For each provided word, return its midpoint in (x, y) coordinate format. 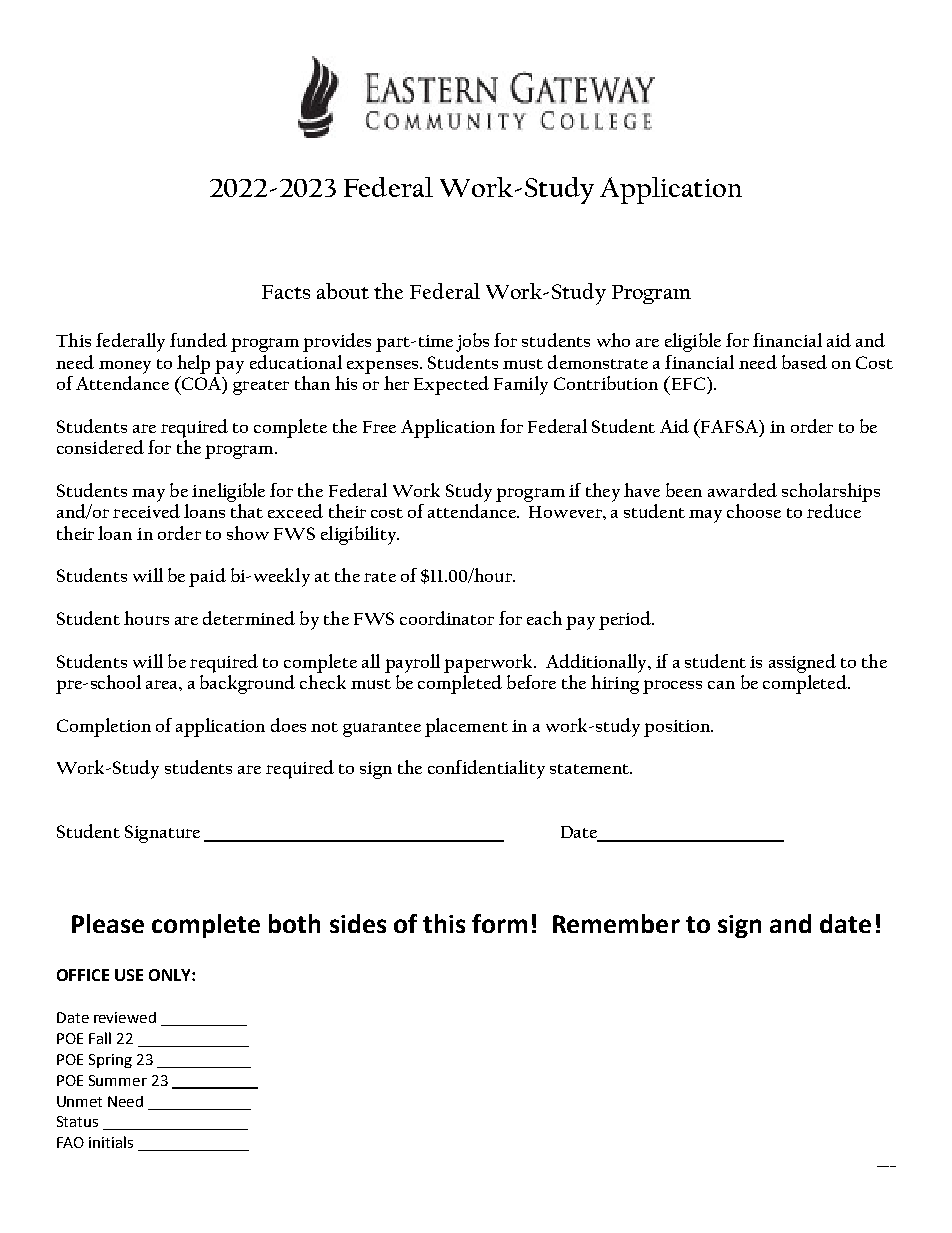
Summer (118, 1080)
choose (754, 511)
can (721, 685)
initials (111, 1142)
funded (198, 340)
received (146, 511)
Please (108, 923)
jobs (472, 342)
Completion (104, 727)
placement (466, 727)
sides (358, 923)
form (499, 923)
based (804, 362)
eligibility (360, 535)
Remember (616, 923)
